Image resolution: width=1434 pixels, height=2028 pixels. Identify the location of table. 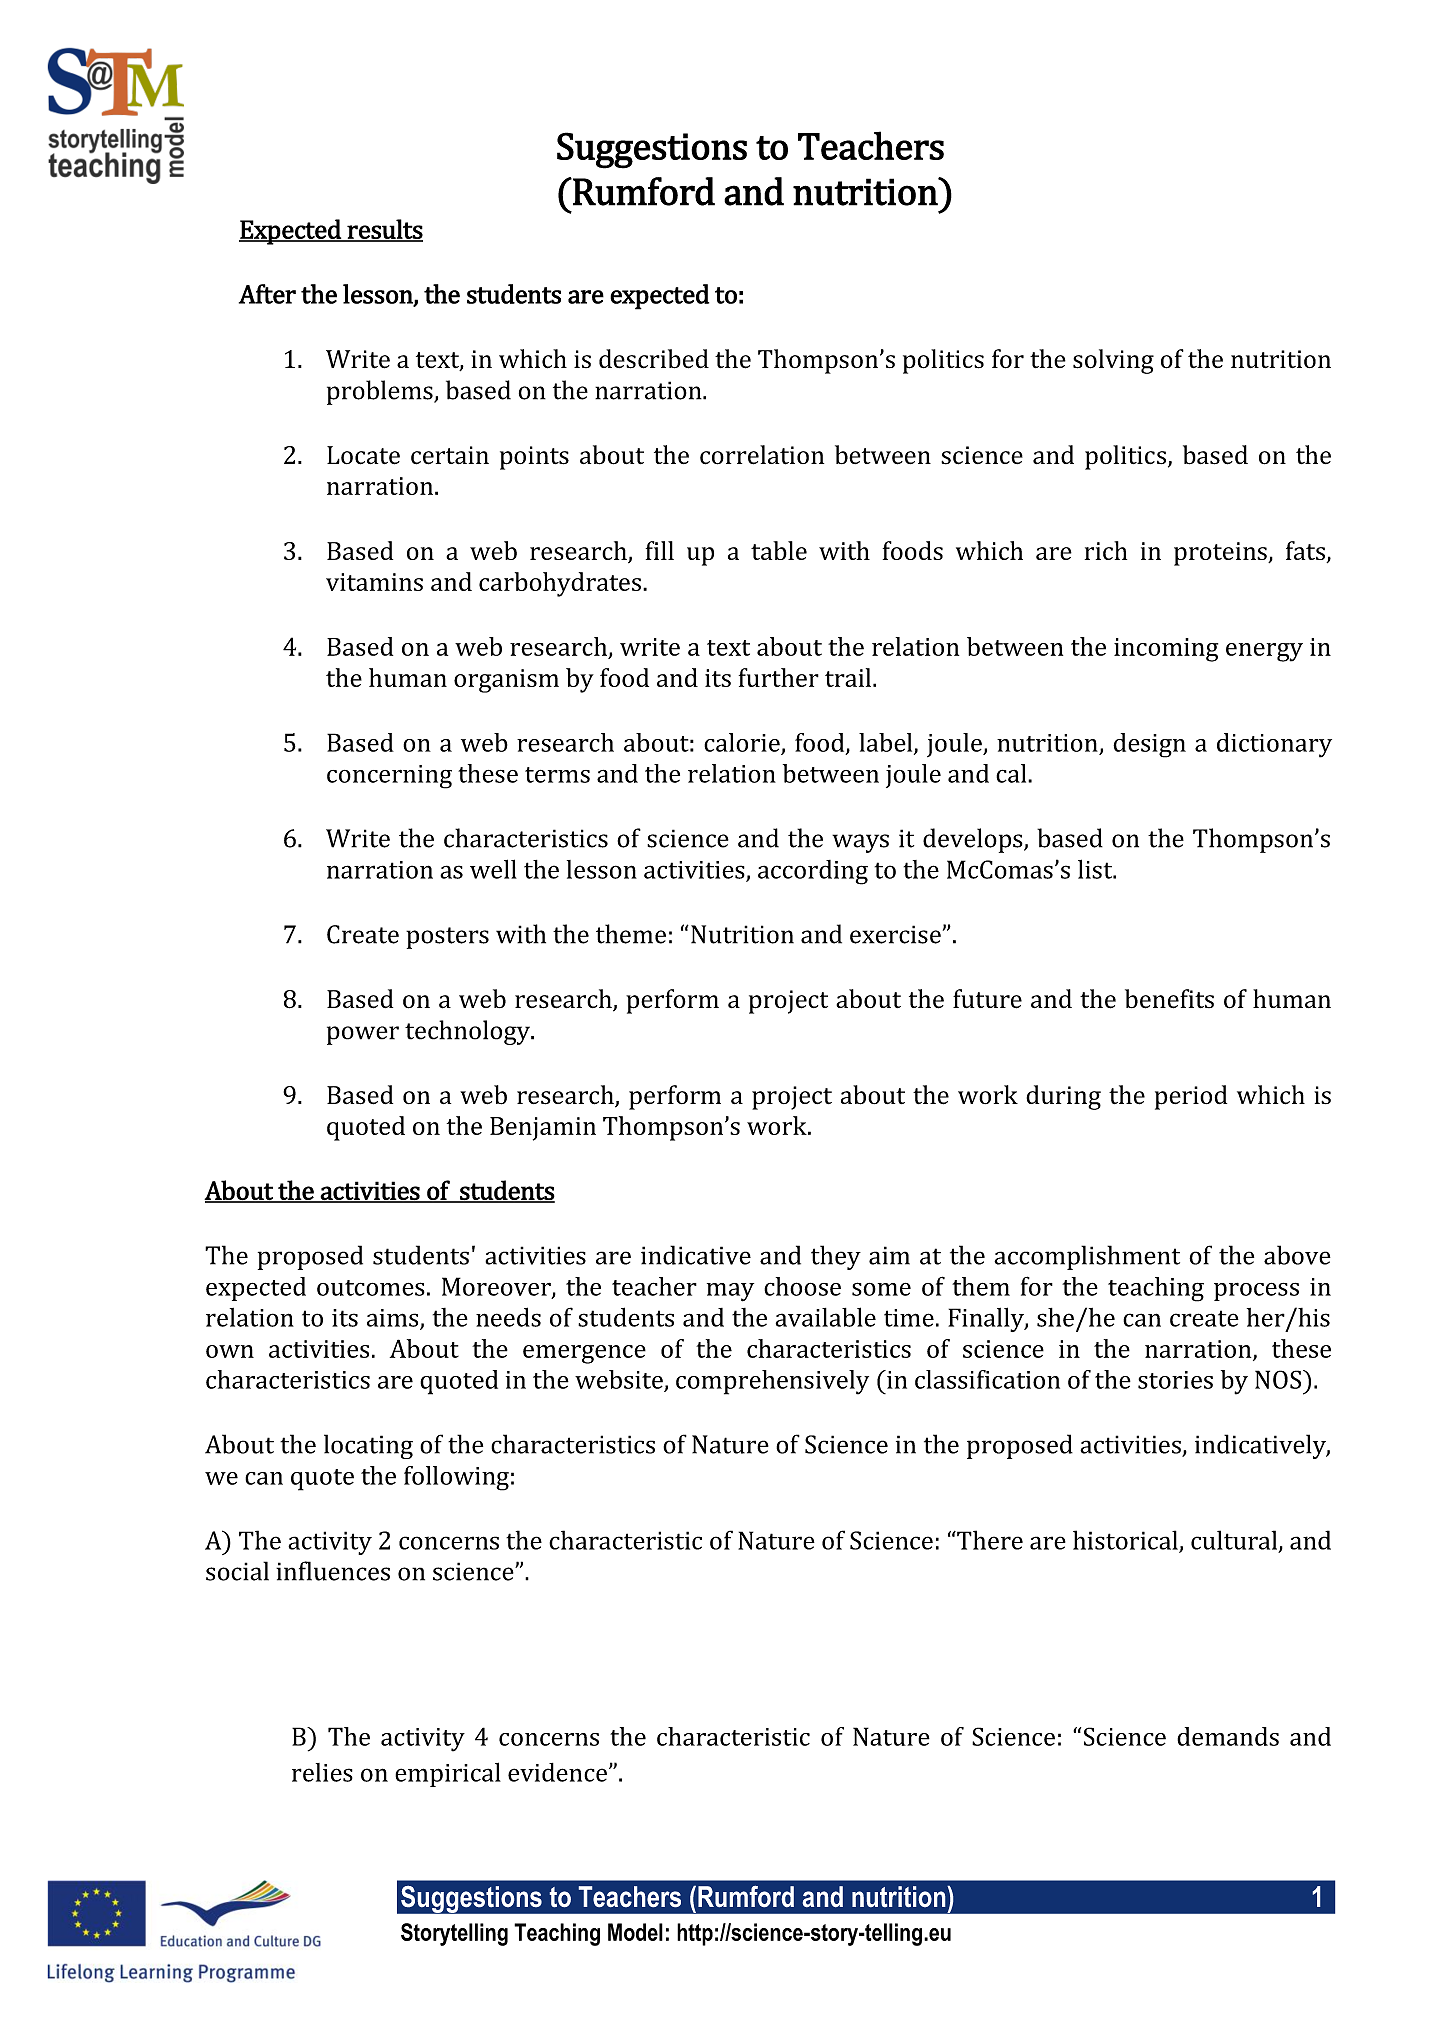
(779, 550).
